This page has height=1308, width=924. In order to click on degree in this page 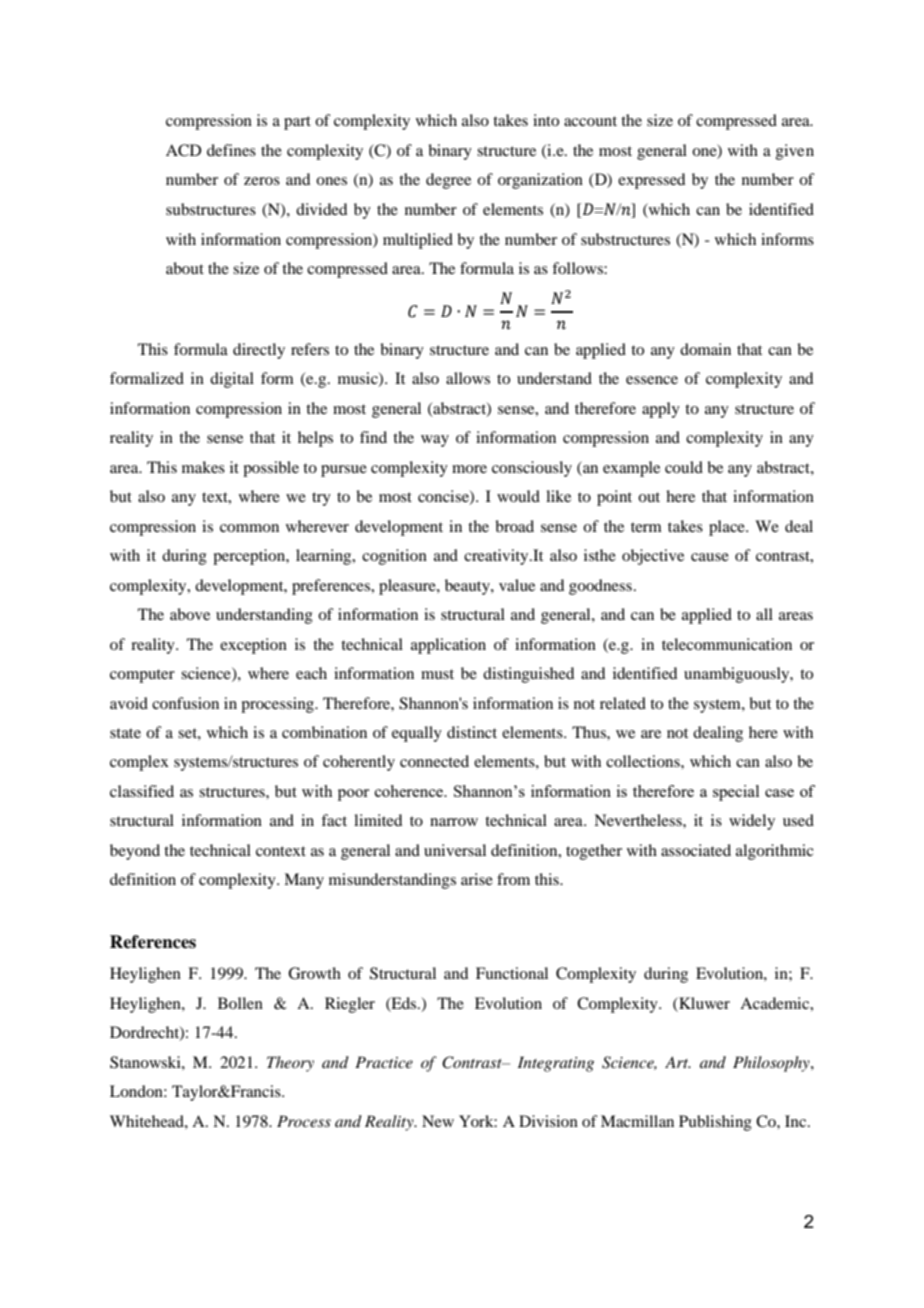, I will do `click(448, 181)`.
